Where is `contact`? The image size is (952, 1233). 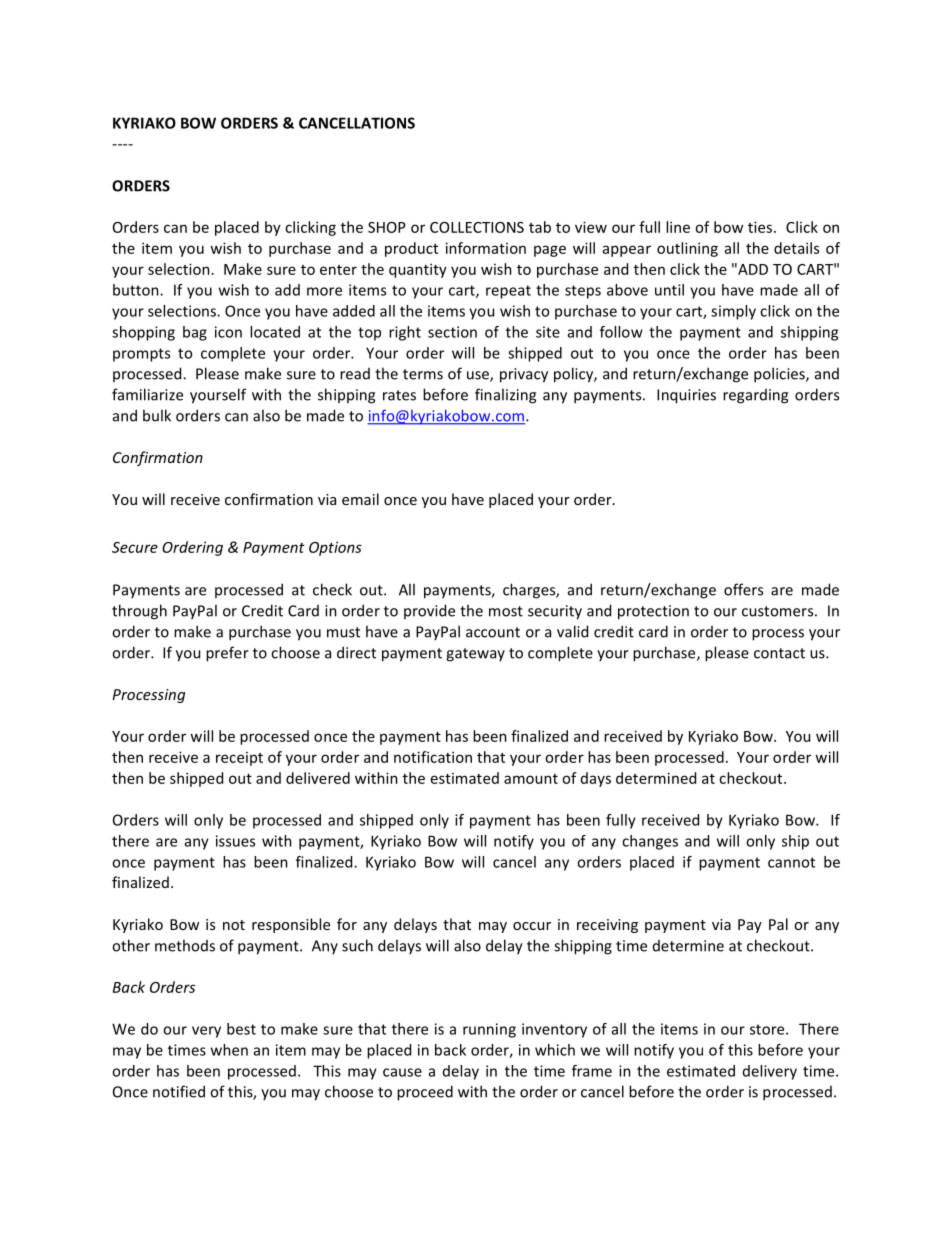 contact is located at coordinates (779, 653).
